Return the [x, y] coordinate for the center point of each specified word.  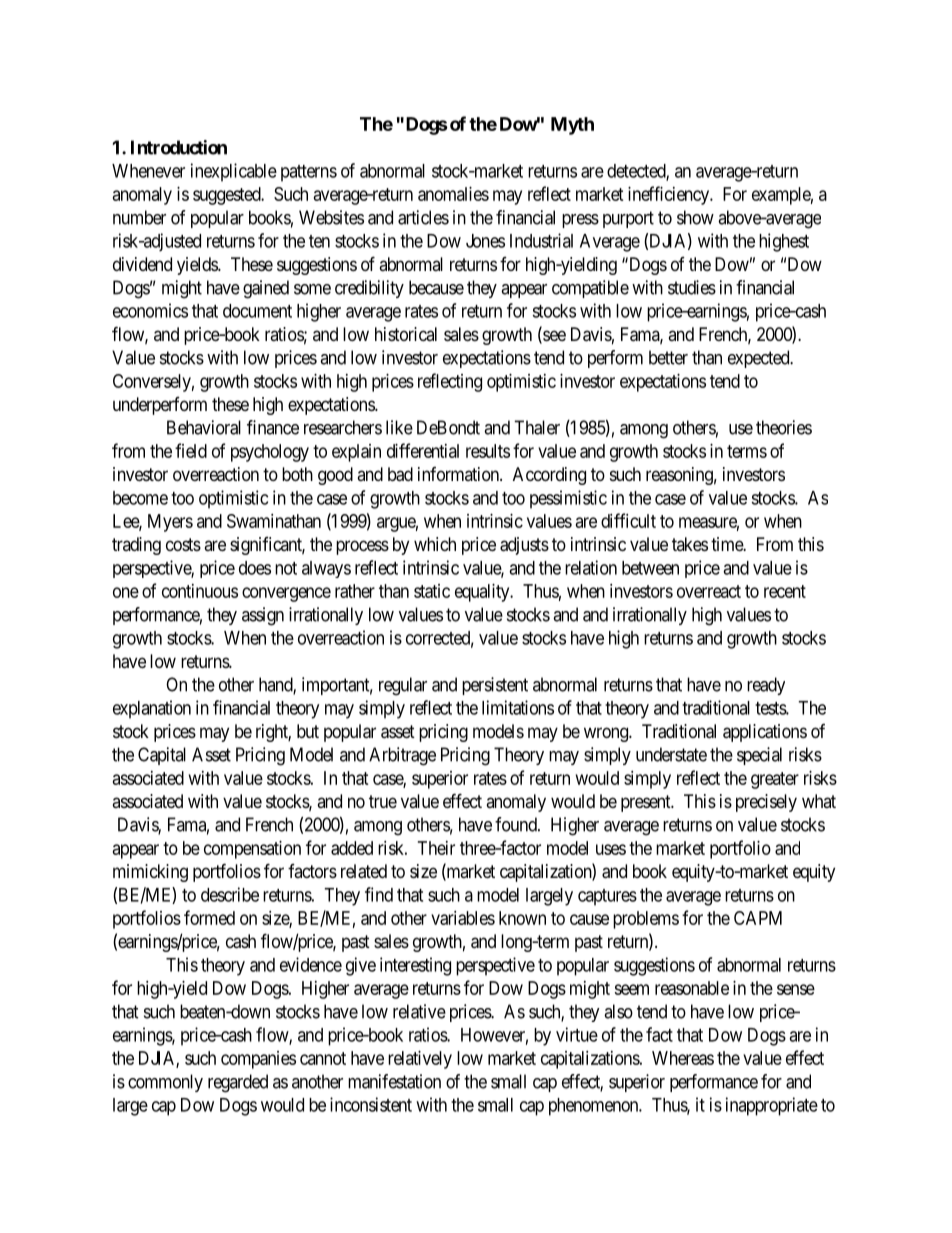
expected [760, 359]
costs [183, 544]
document [257, 311]
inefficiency [670, 195]
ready [766, 686]
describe [230, 894]
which [435, 544]
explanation [152, 709]
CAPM [758, 918]
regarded [238, 1083]
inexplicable [234, 172]
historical [406, 334]
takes [690, 544]
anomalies [453, 194]
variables [463, 918]
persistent [495, 686]
